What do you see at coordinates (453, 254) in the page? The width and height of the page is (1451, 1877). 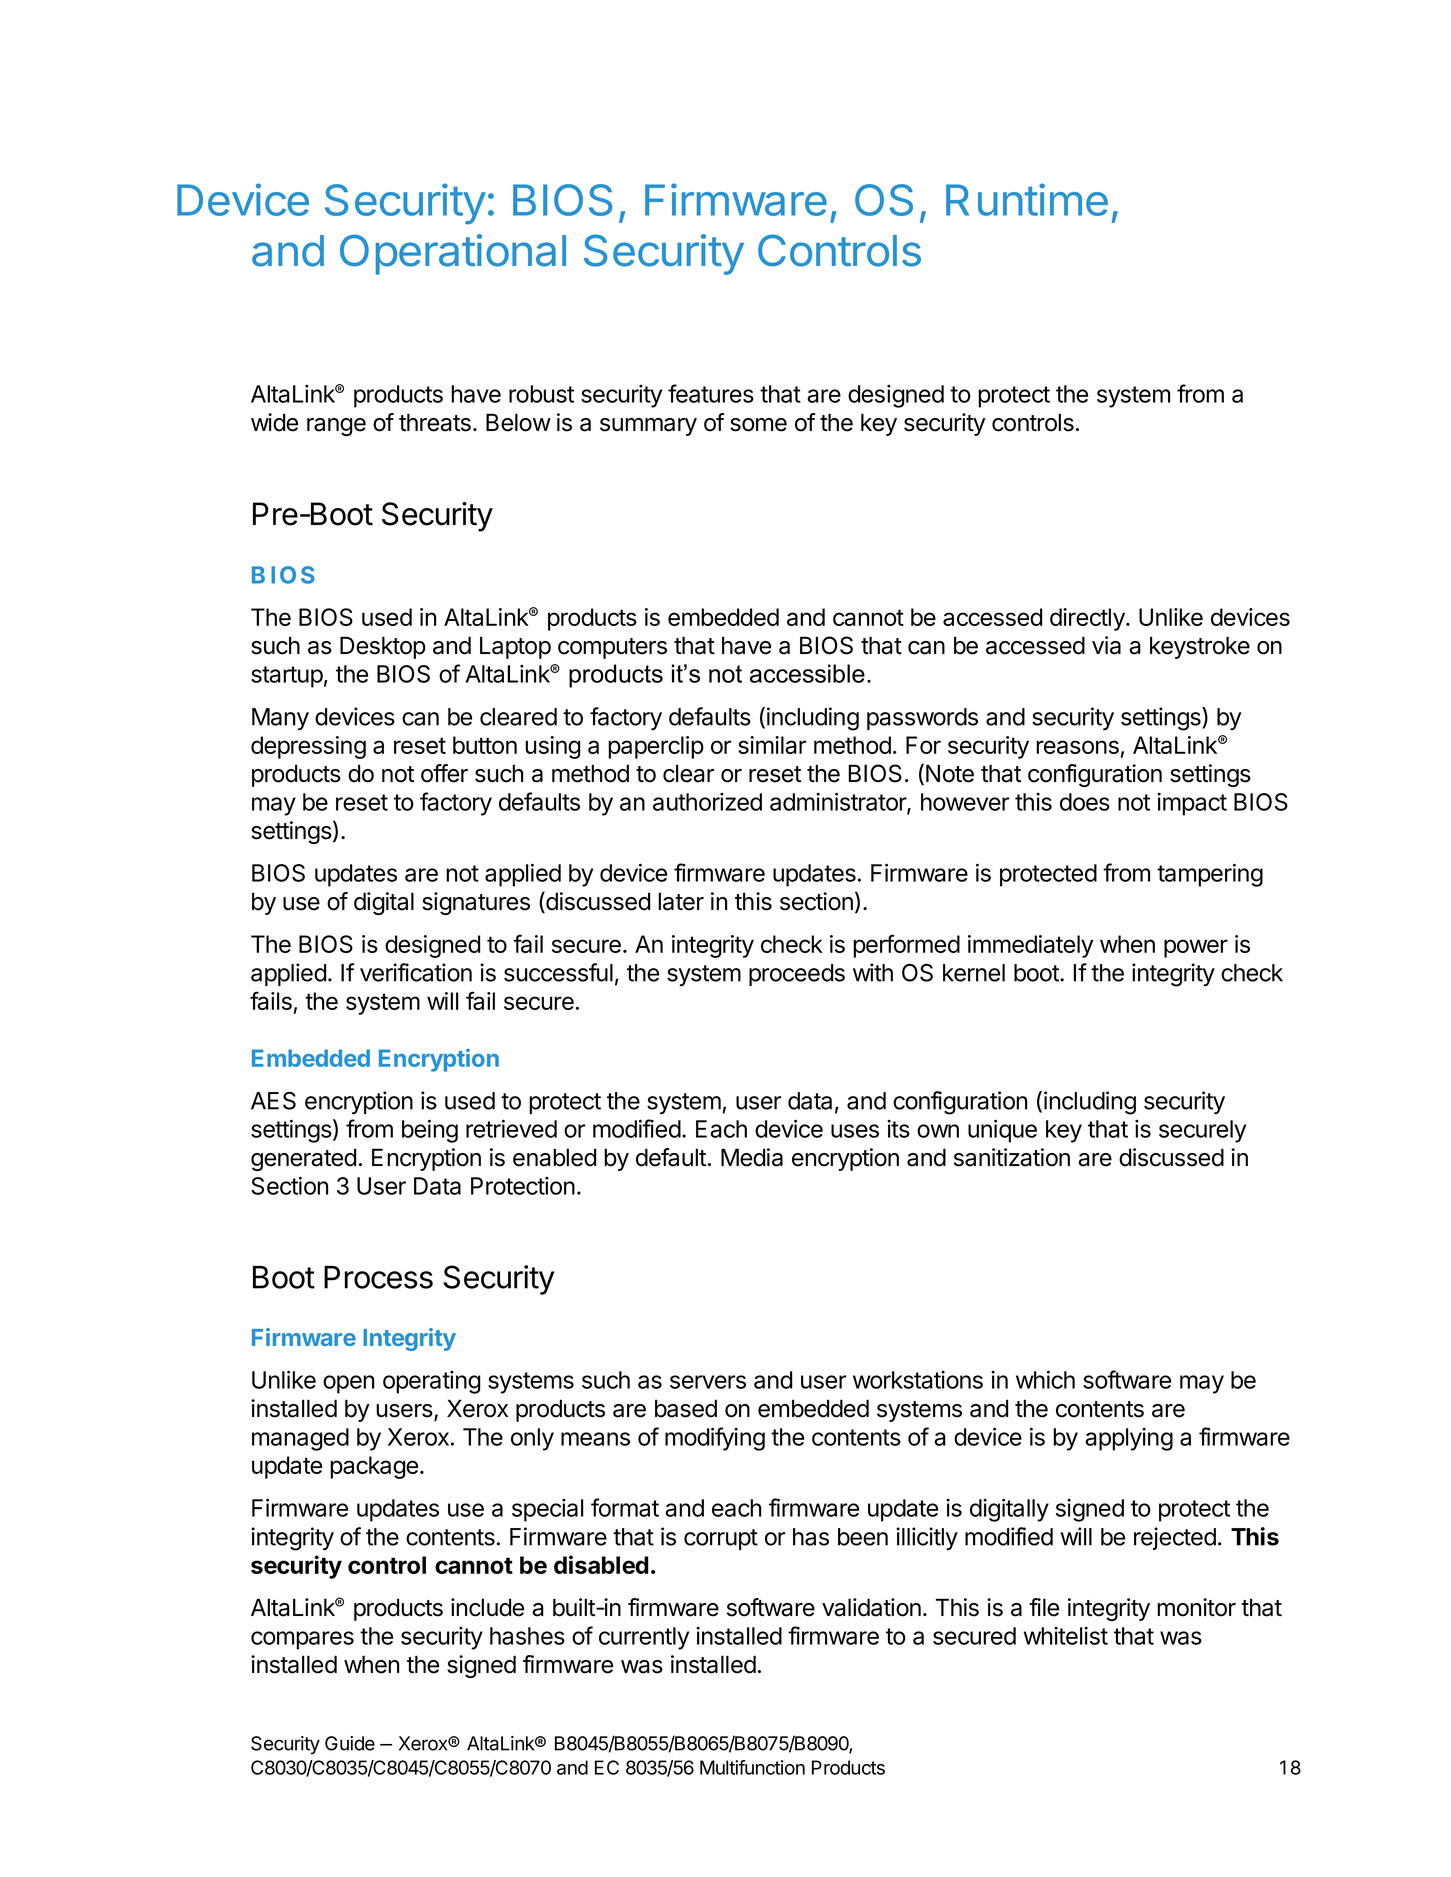 I see `Operational` at bounding box center [453, 254].
